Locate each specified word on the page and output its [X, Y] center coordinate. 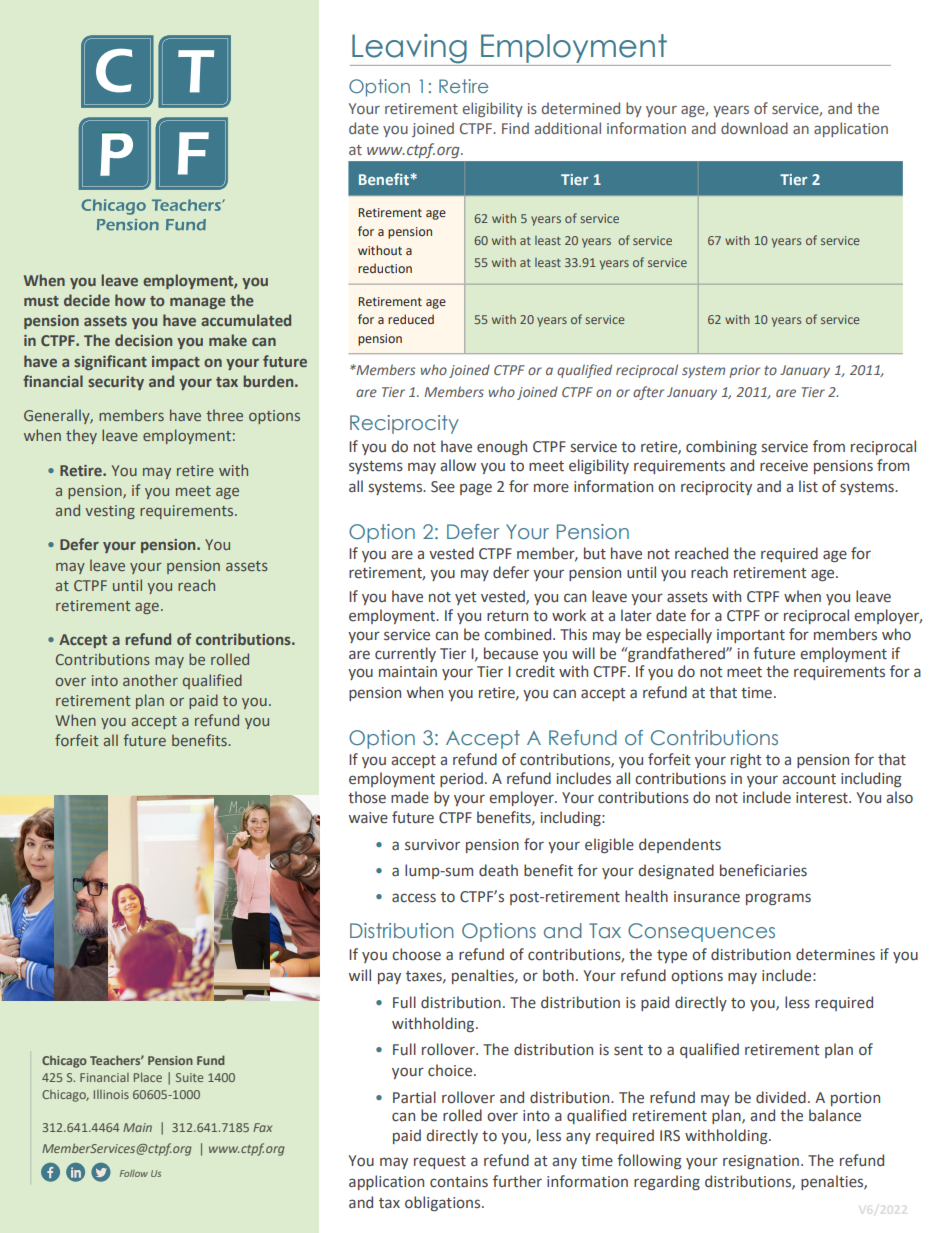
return [507, 616]
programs [778, 899]
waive [368, 818]
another [150, 680]
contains [459, 1182]
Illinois [111, 1094]
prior [744, 371]
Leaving [409, 50]
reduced [411, 319]
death [498, 870]
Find [515, 128]
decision [143, 340]
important [751, 636]
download [754, 128]
